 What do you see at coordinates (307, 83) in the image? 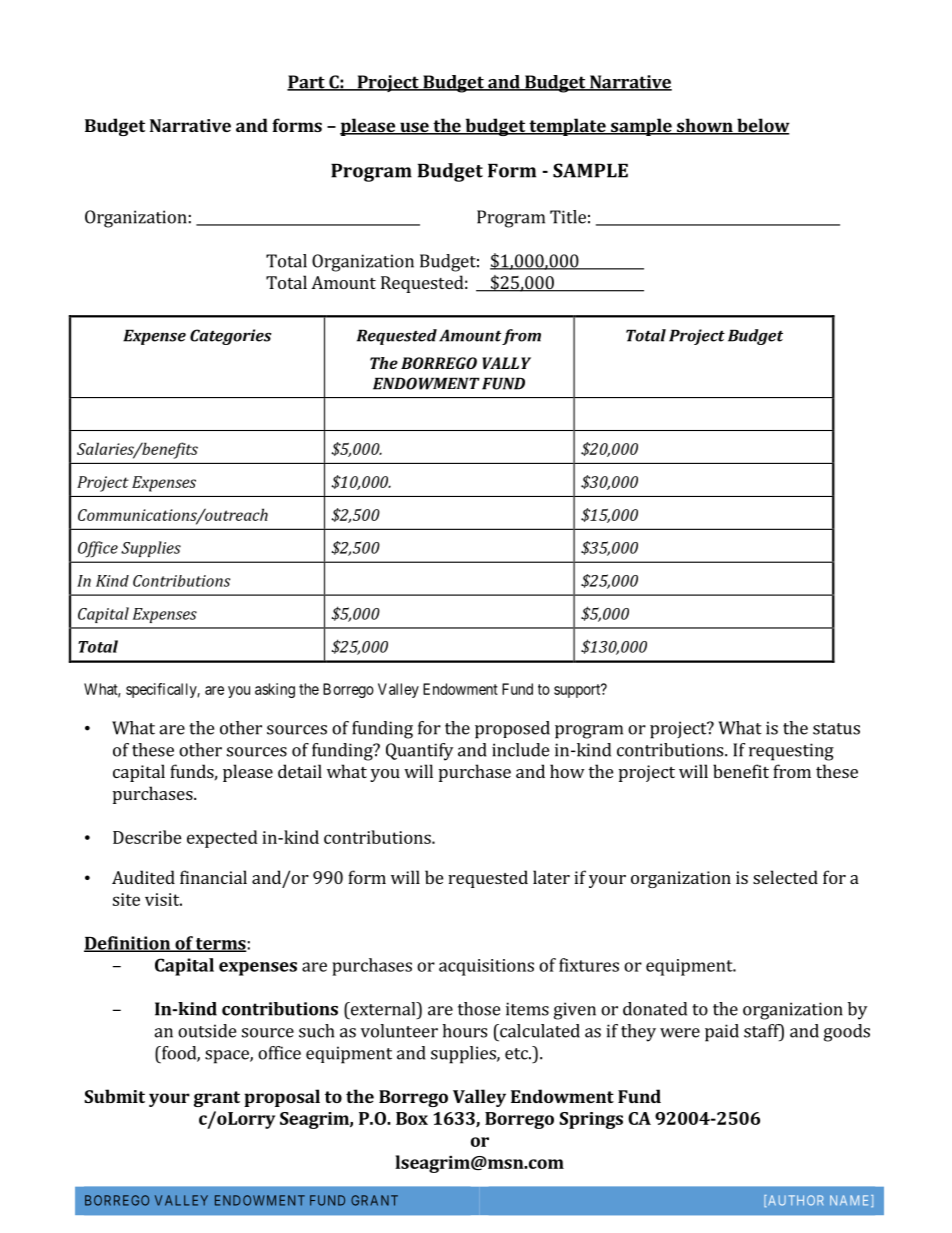
I see `Part` at bounding box center [307, 83].
